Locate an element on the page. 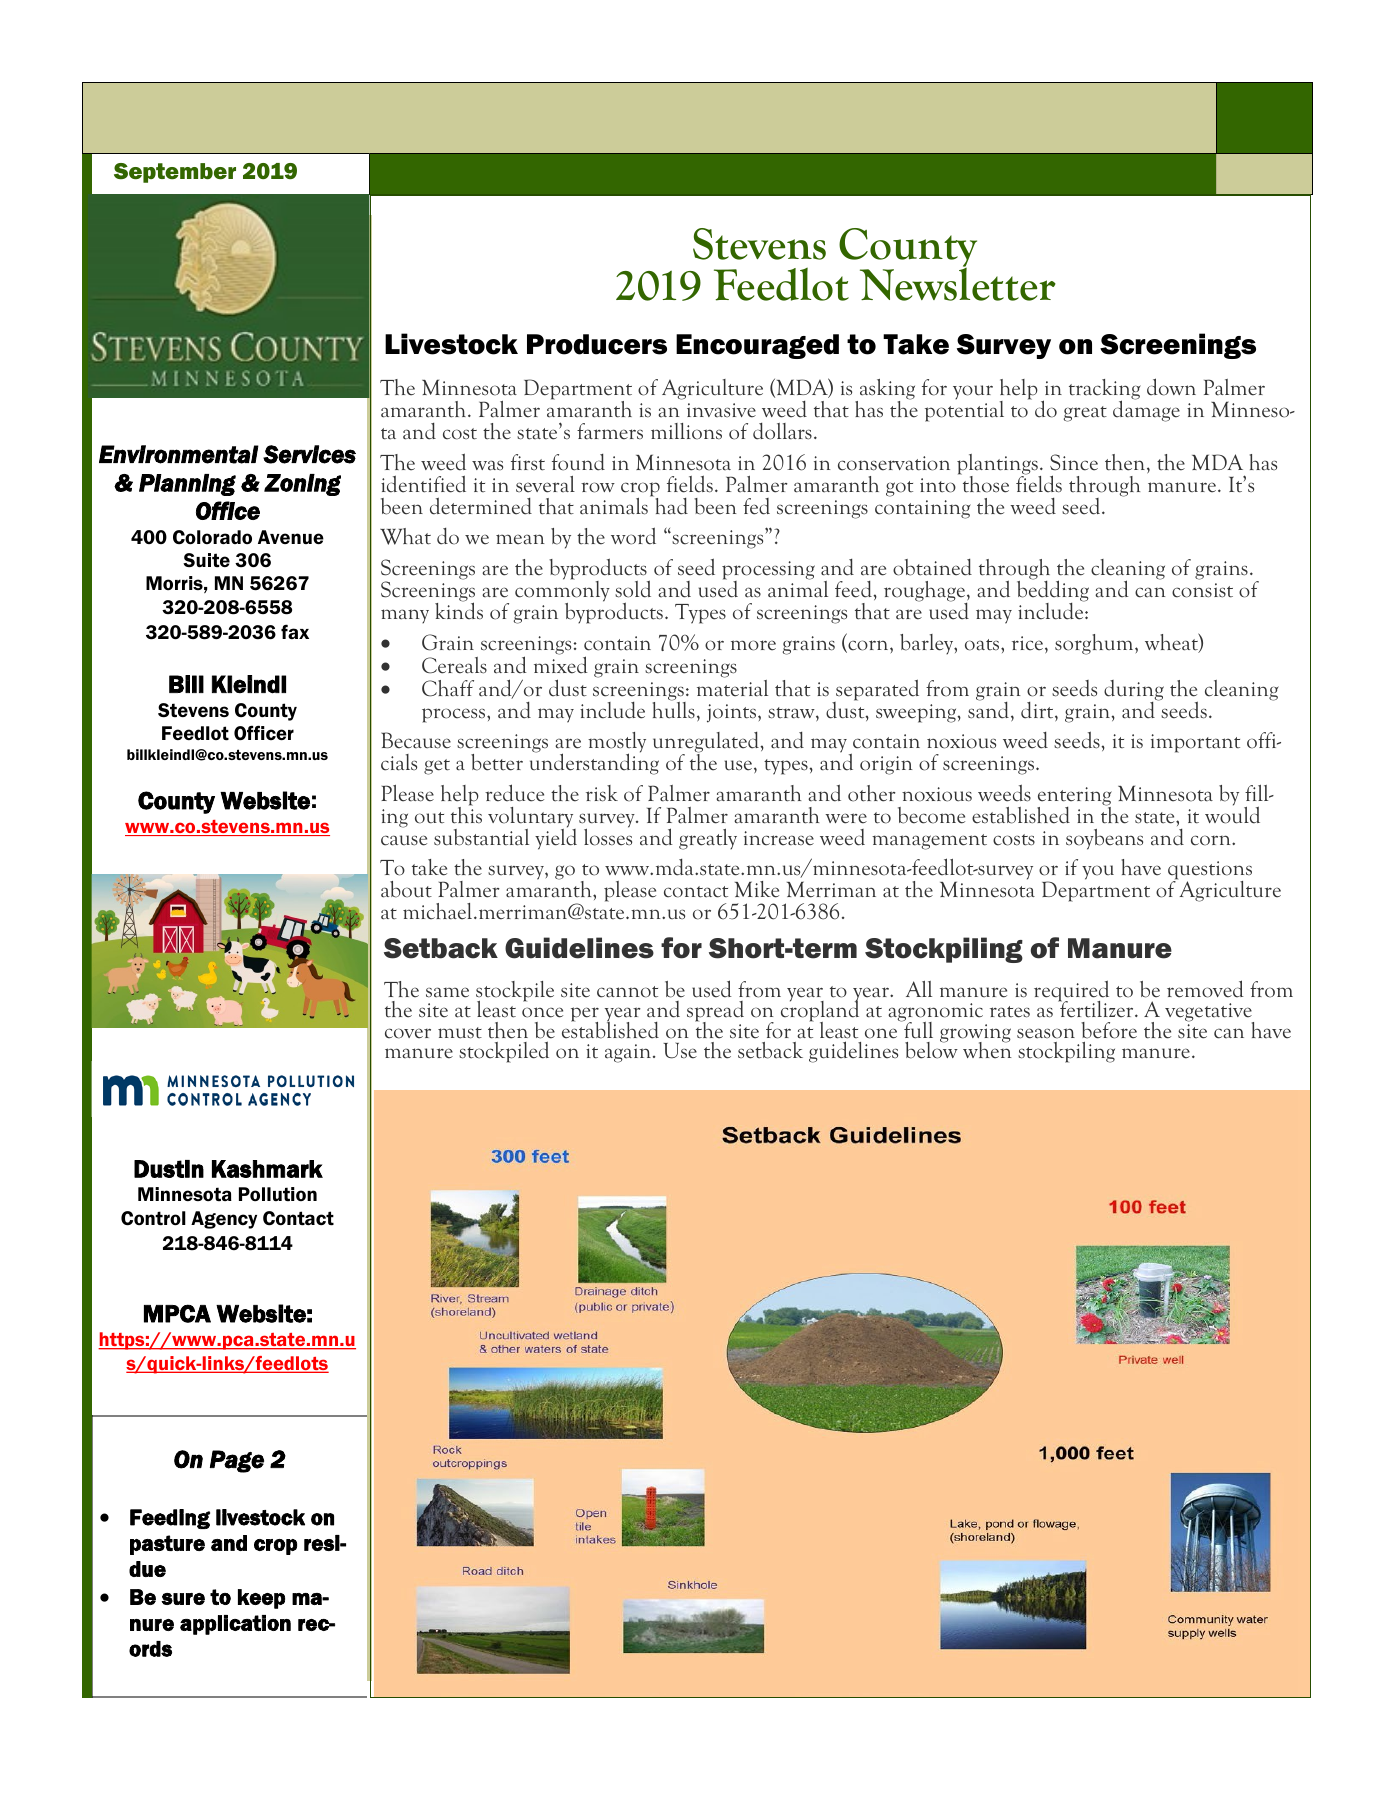  again is located at coordinates (628, 1053).
